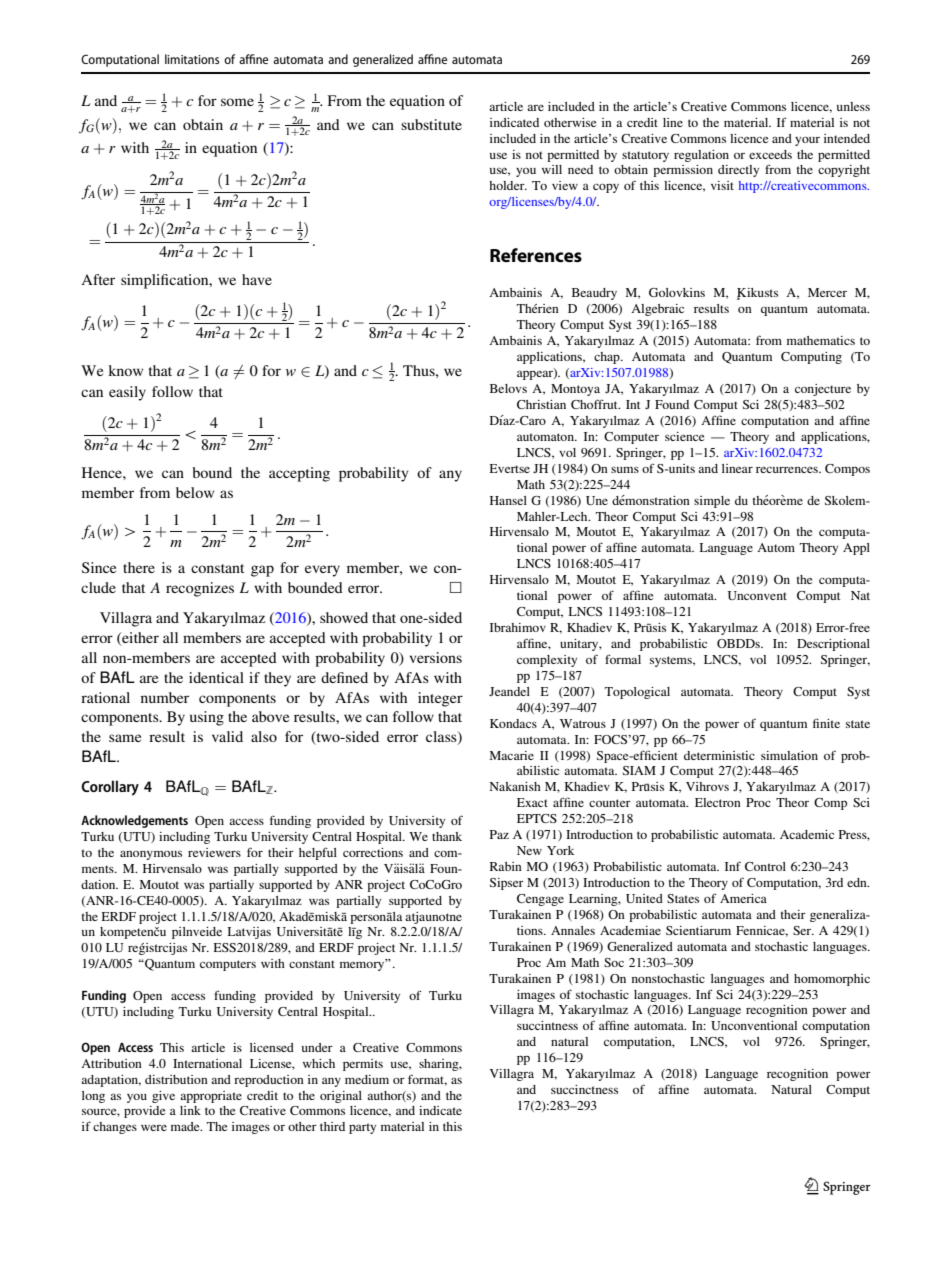  What do you see at coordinates (788, 469) in the screenshot?
I see `recurrences` at bounding box center [788, 469].
